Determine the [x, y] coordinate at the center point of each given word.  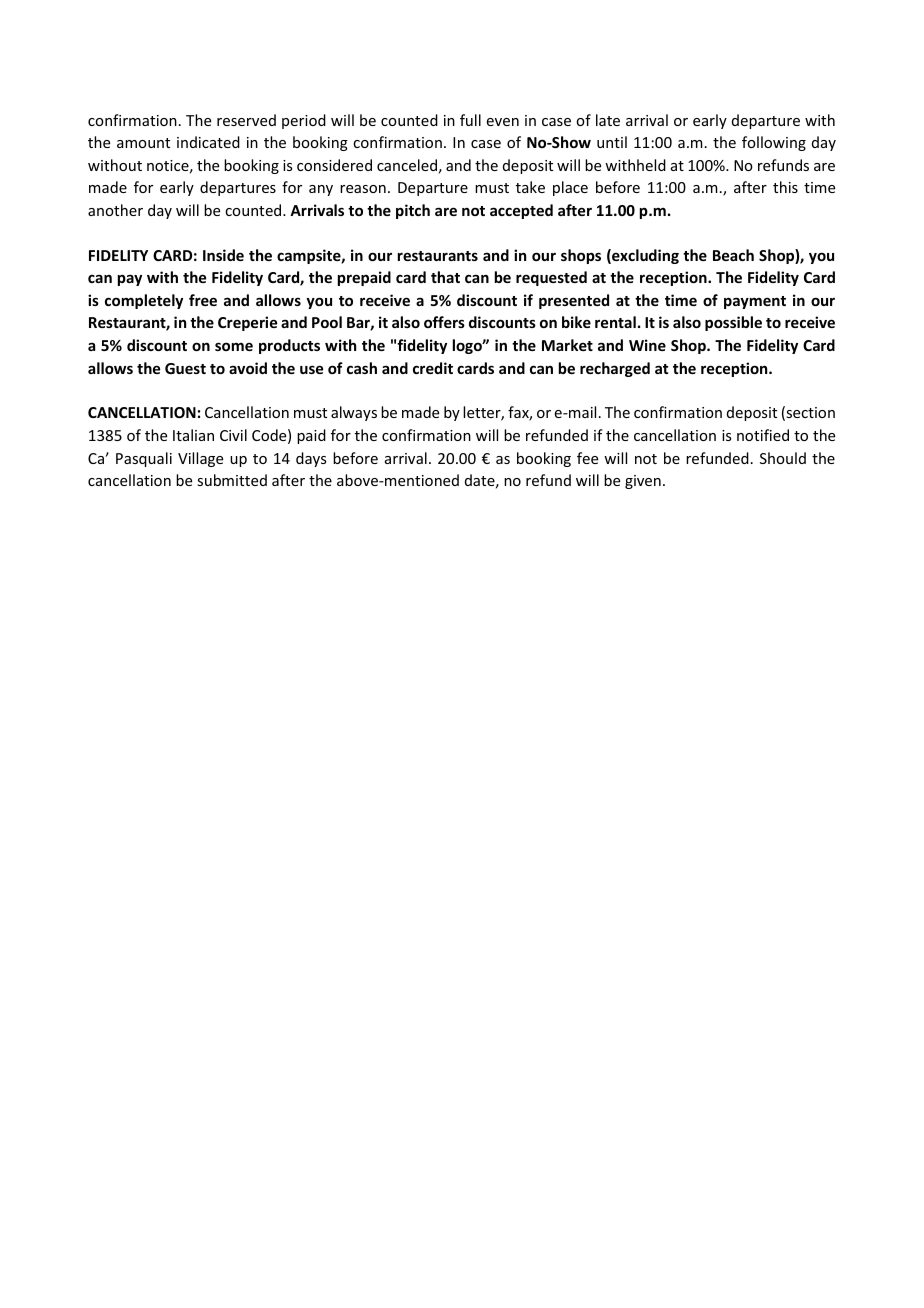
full [470, 120]
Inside [223, 255]
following [774, 143]
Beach [733, 255]
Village [200, 459]
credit [433, 368]
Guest [185, 368]
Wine [647, 345]
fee [587, 458]
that [445, 277]
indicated [208, 142]
